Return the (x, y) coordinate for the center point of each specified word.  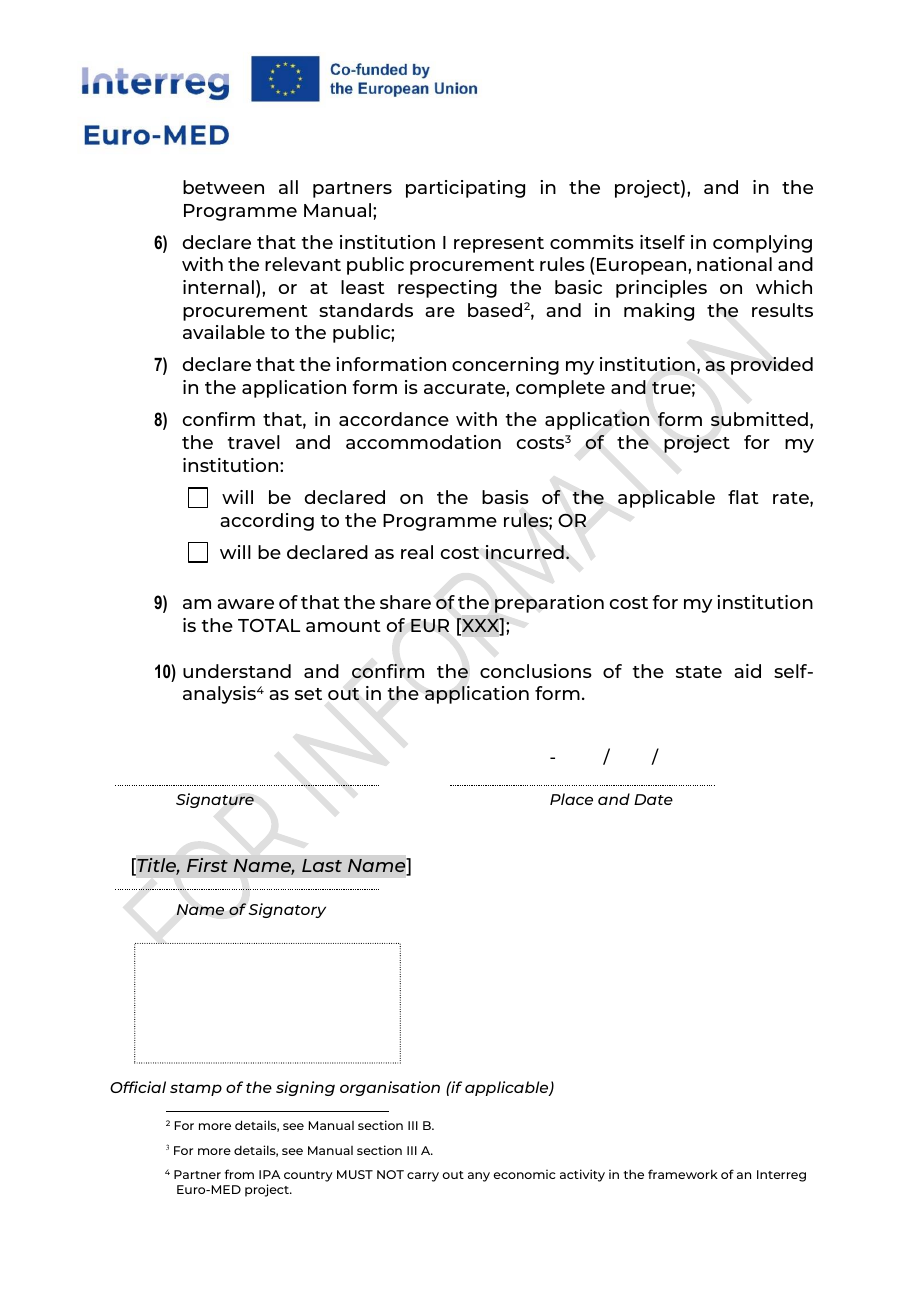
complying (762, 244)
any (479, 1177)
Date (653, 799)
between (223, 187)
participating (465, 189)
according (267, 522)
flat (743, 497)
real (417, 552)
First (207, 865)
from (239, 1174)
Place (571, 799)
